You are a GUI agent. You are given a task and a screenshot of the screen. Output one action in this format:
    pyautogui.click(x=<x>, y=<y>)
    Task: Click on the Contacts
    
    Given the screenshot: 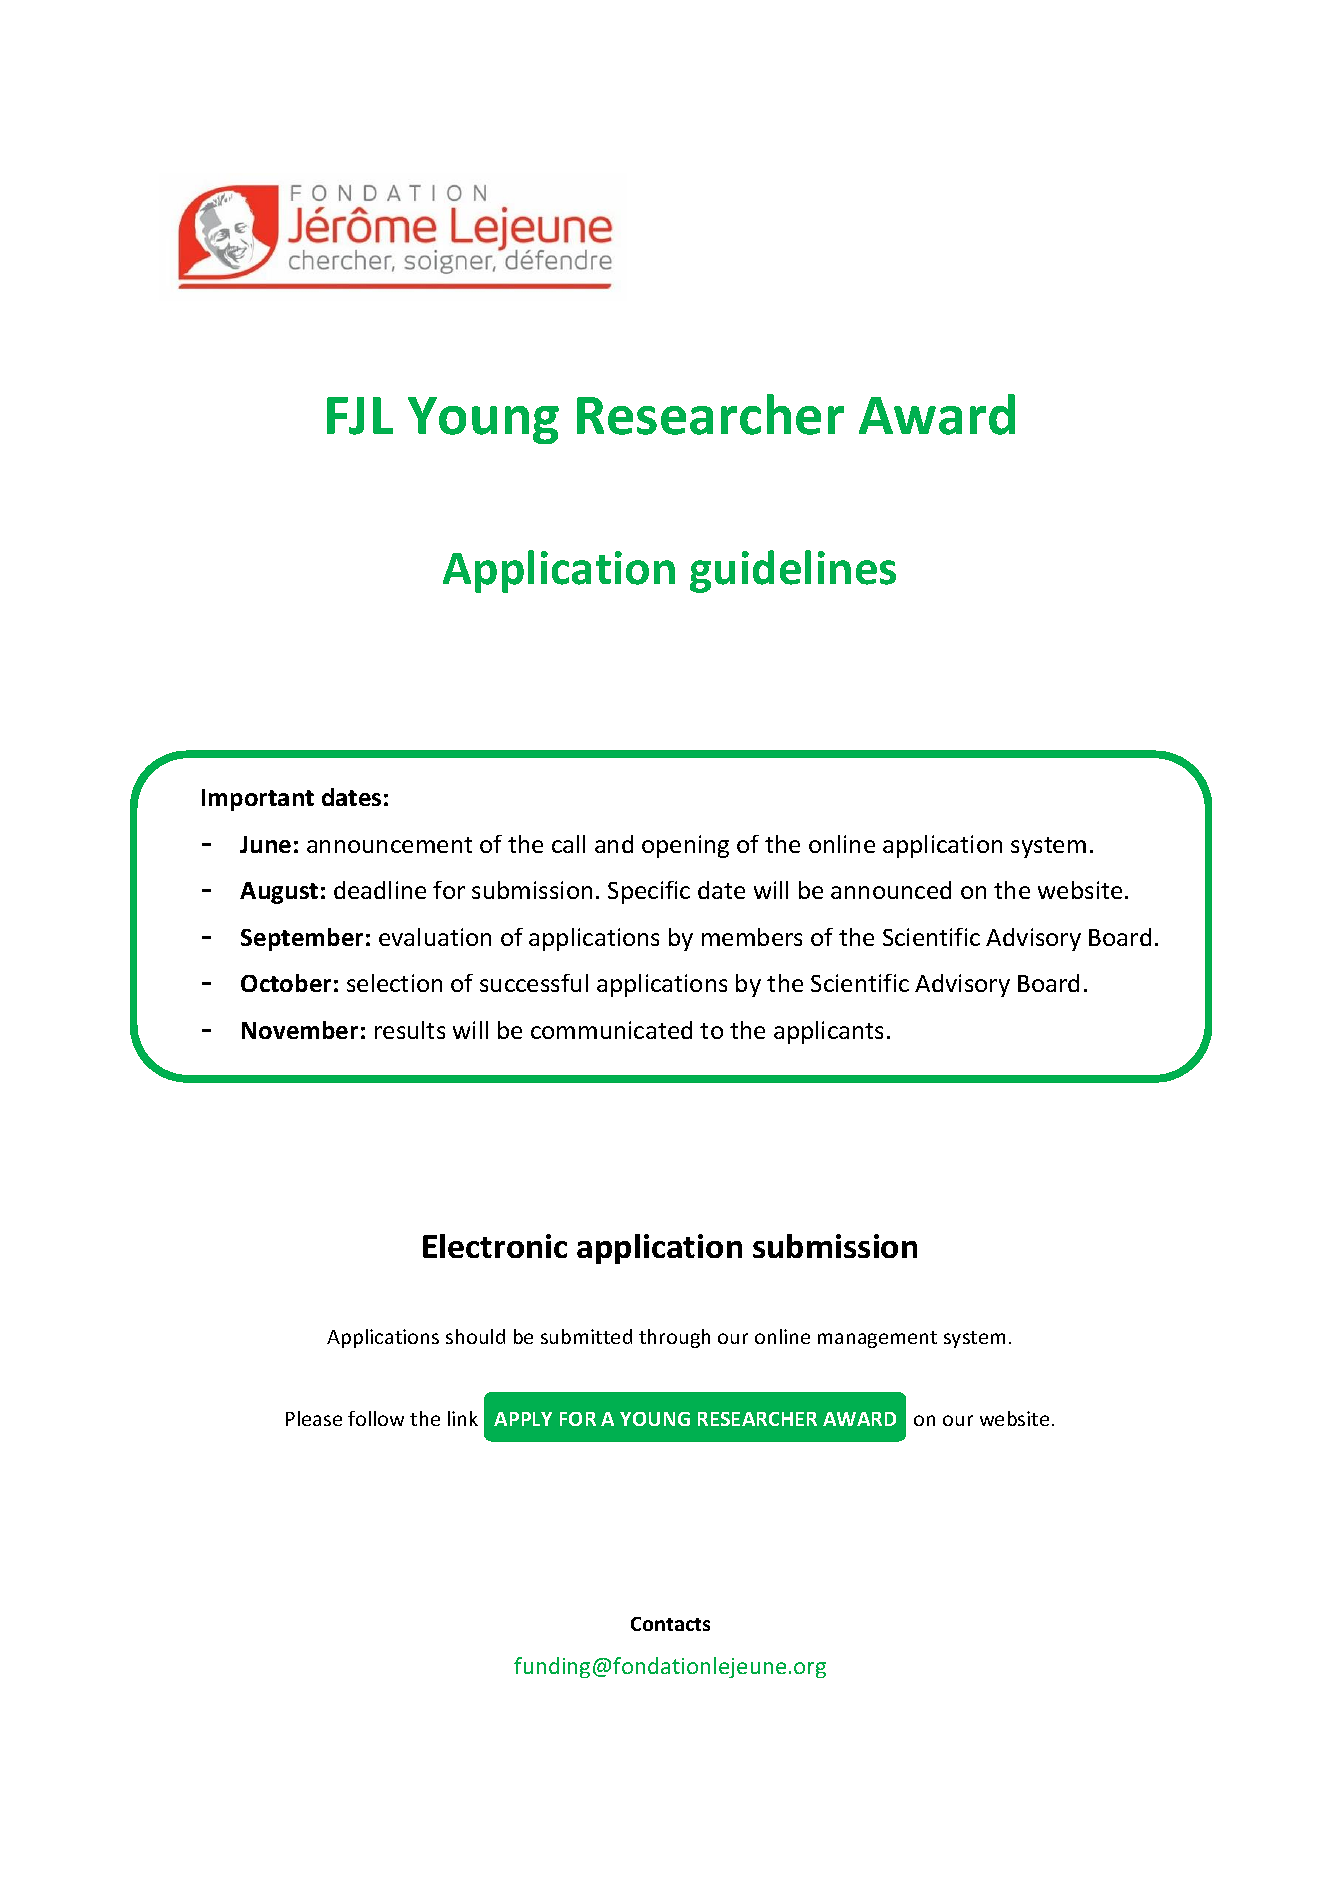 What is the action you would take?
    pyautogui.click(x=670, y=1624)
